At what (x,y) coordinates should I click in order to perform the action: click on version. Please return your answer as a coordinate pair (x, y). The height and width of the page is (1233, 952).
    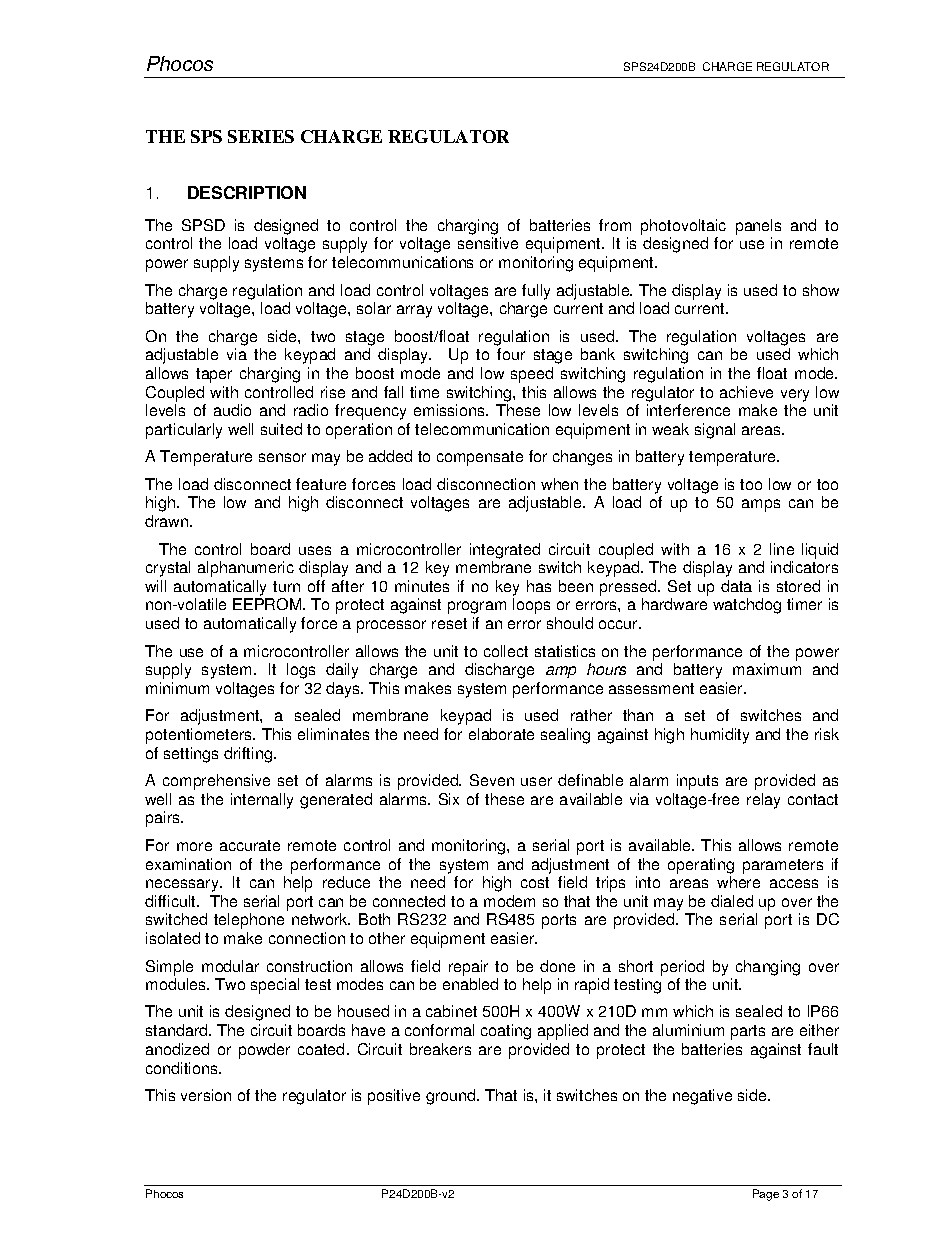
    Looking at the image, I should click on (206, 1095).
